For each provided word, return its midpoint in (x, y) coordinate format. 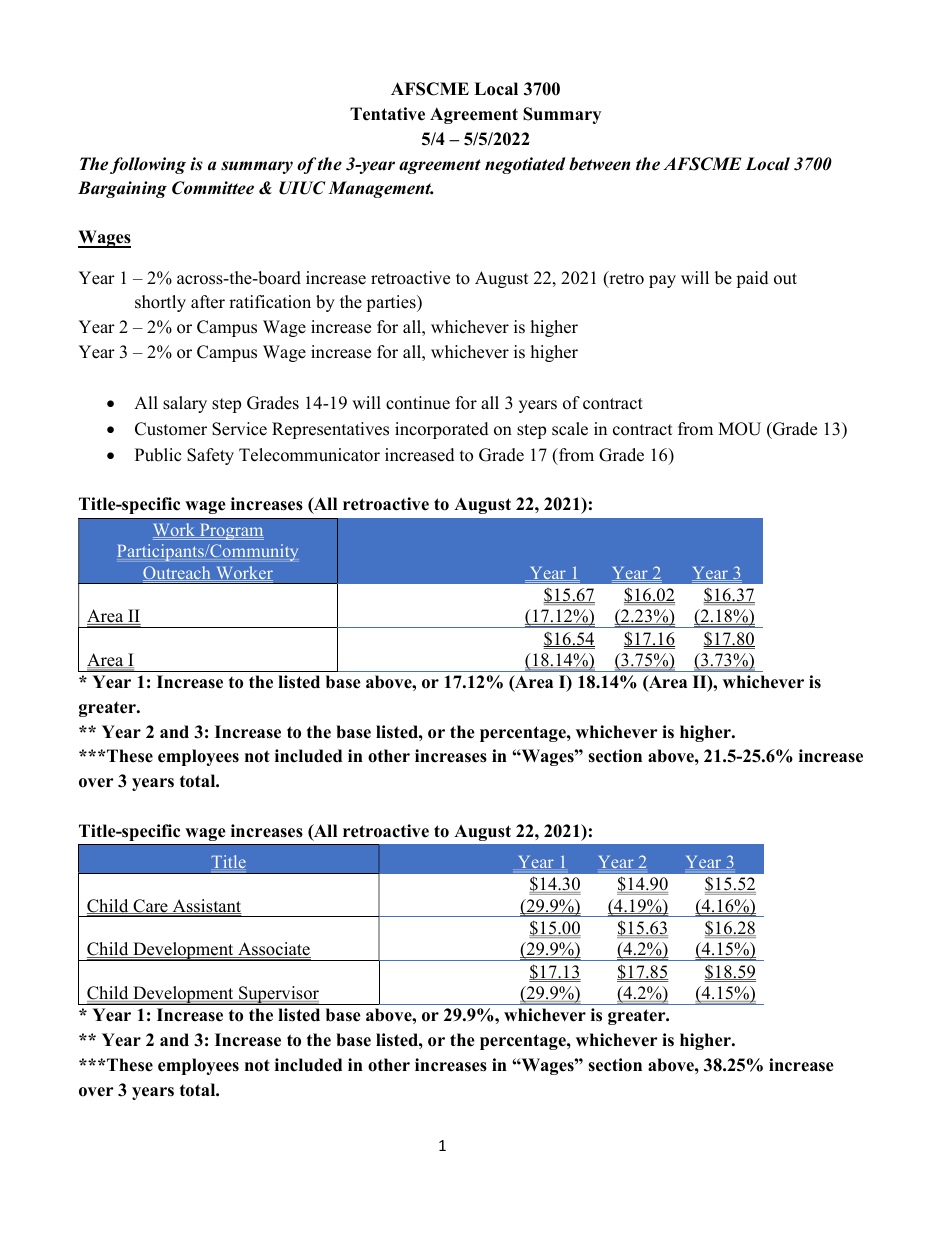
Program (230, 532)
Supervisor (279, 995)
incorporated (442, 430)
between (599, 164)
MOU (739, 429)
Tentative (387, 114)
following (148, 165)
